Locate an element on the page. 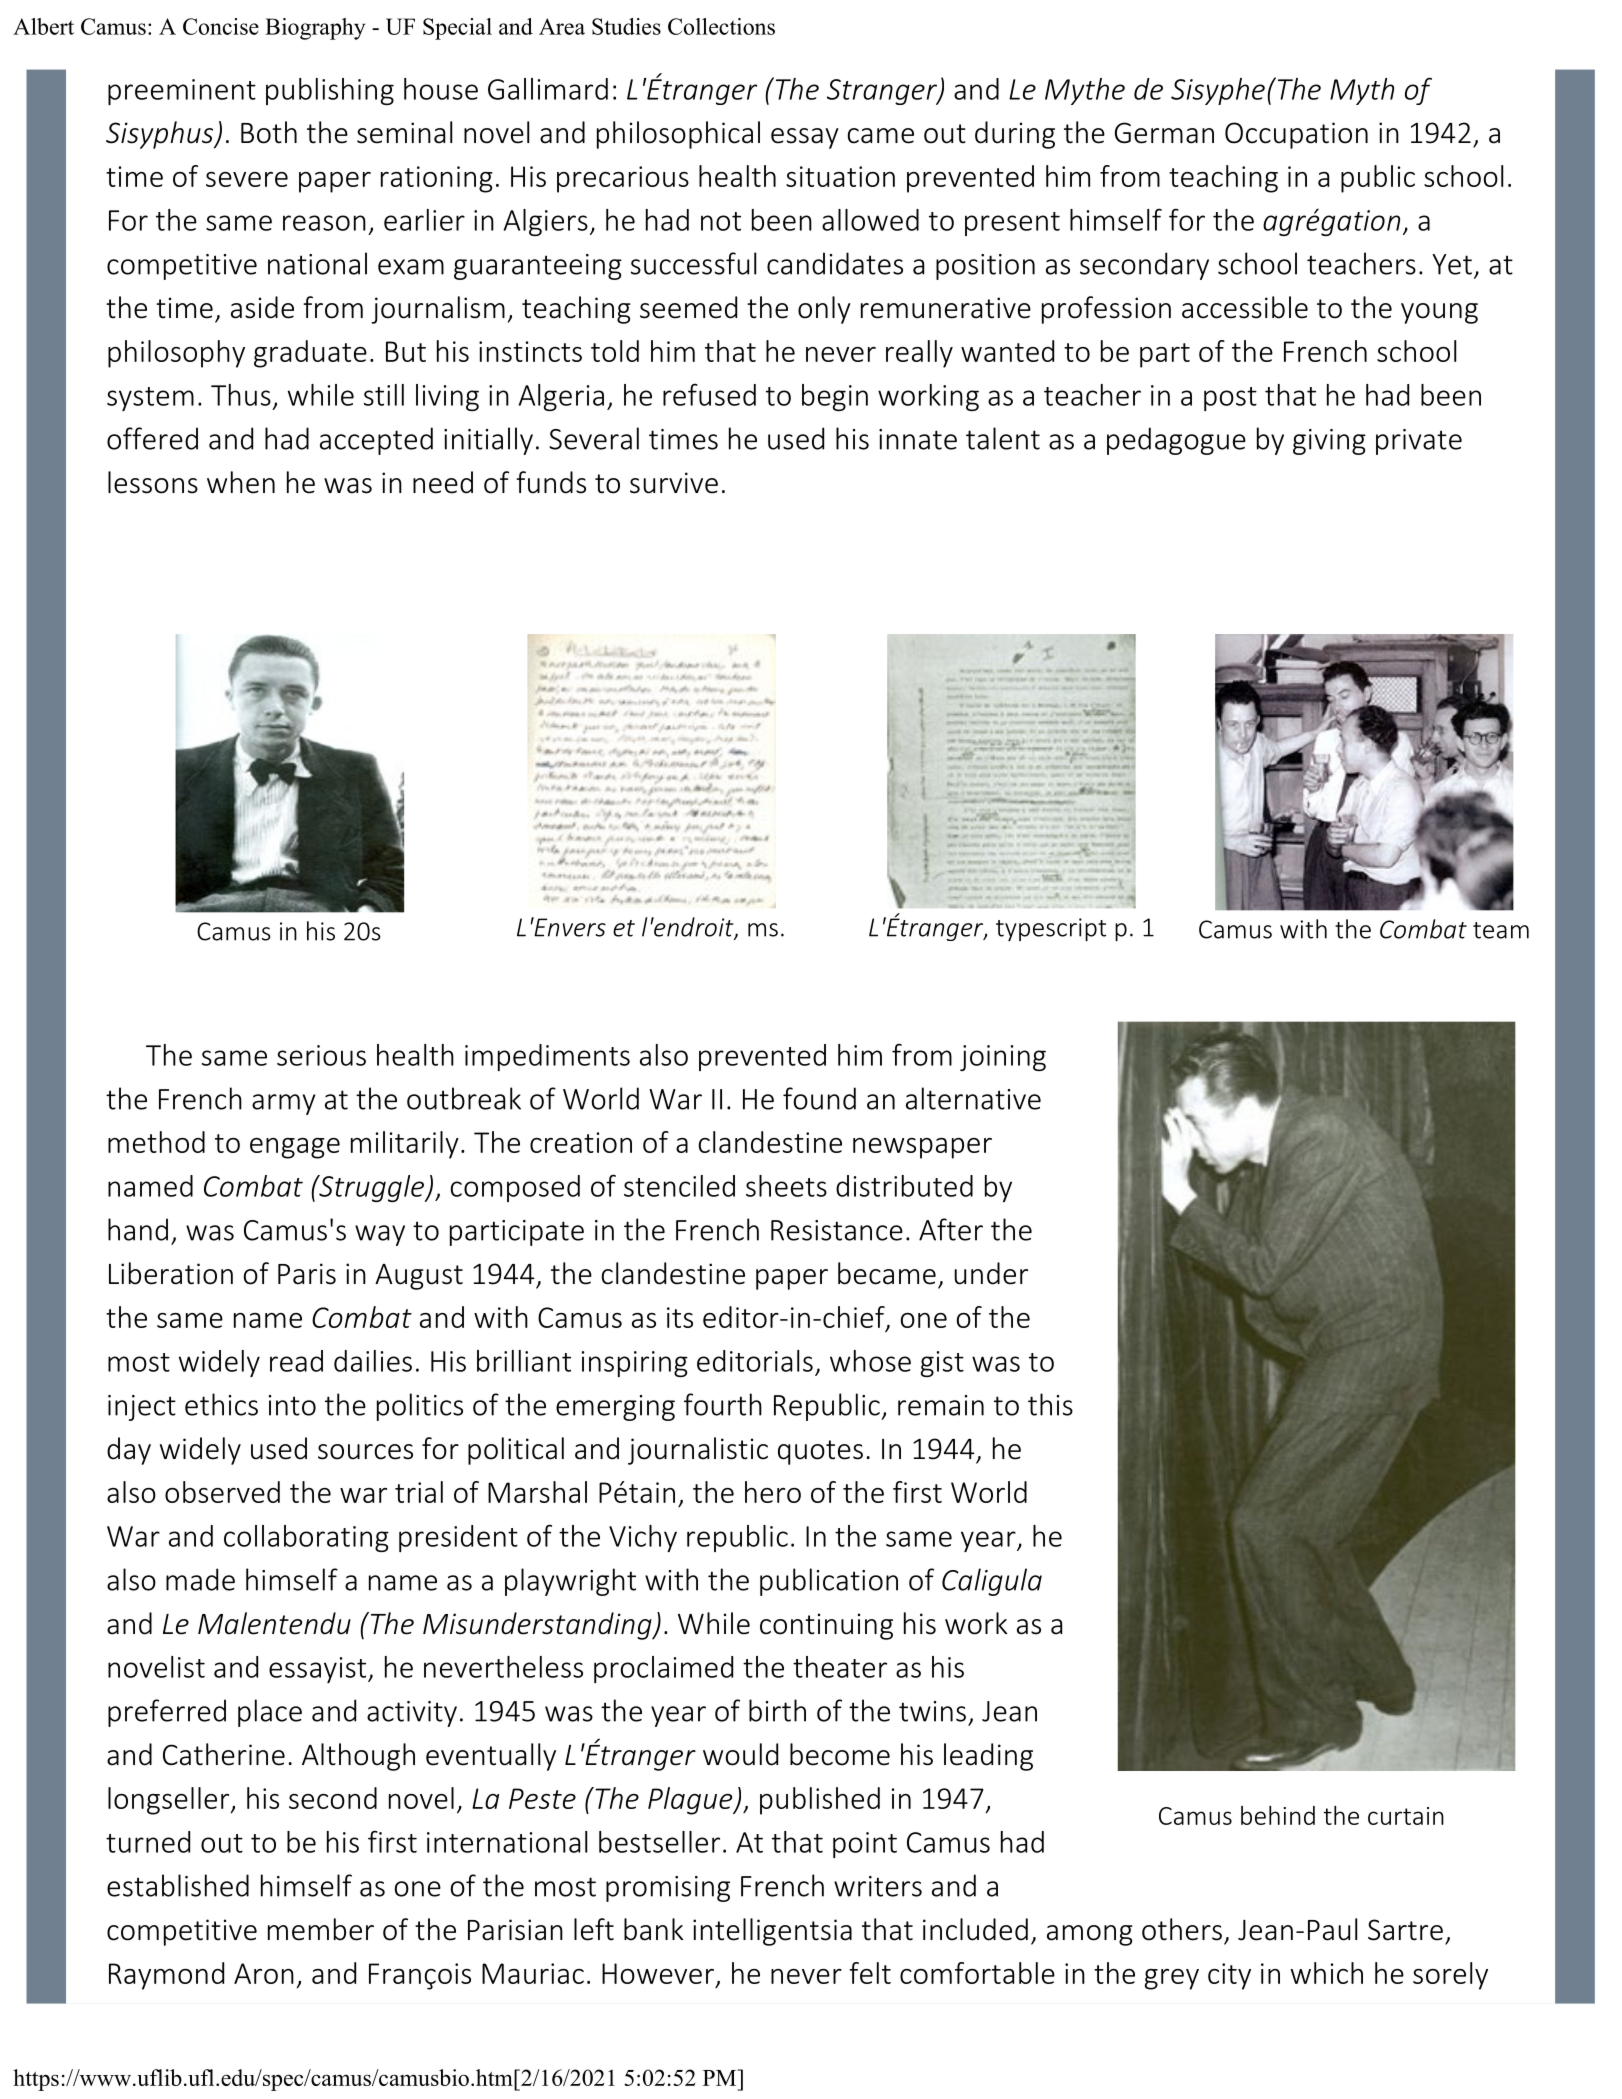 Image resolution: width=1622 pixels, height=2099 pixels. which is located at coordinates (1327, 1973).
